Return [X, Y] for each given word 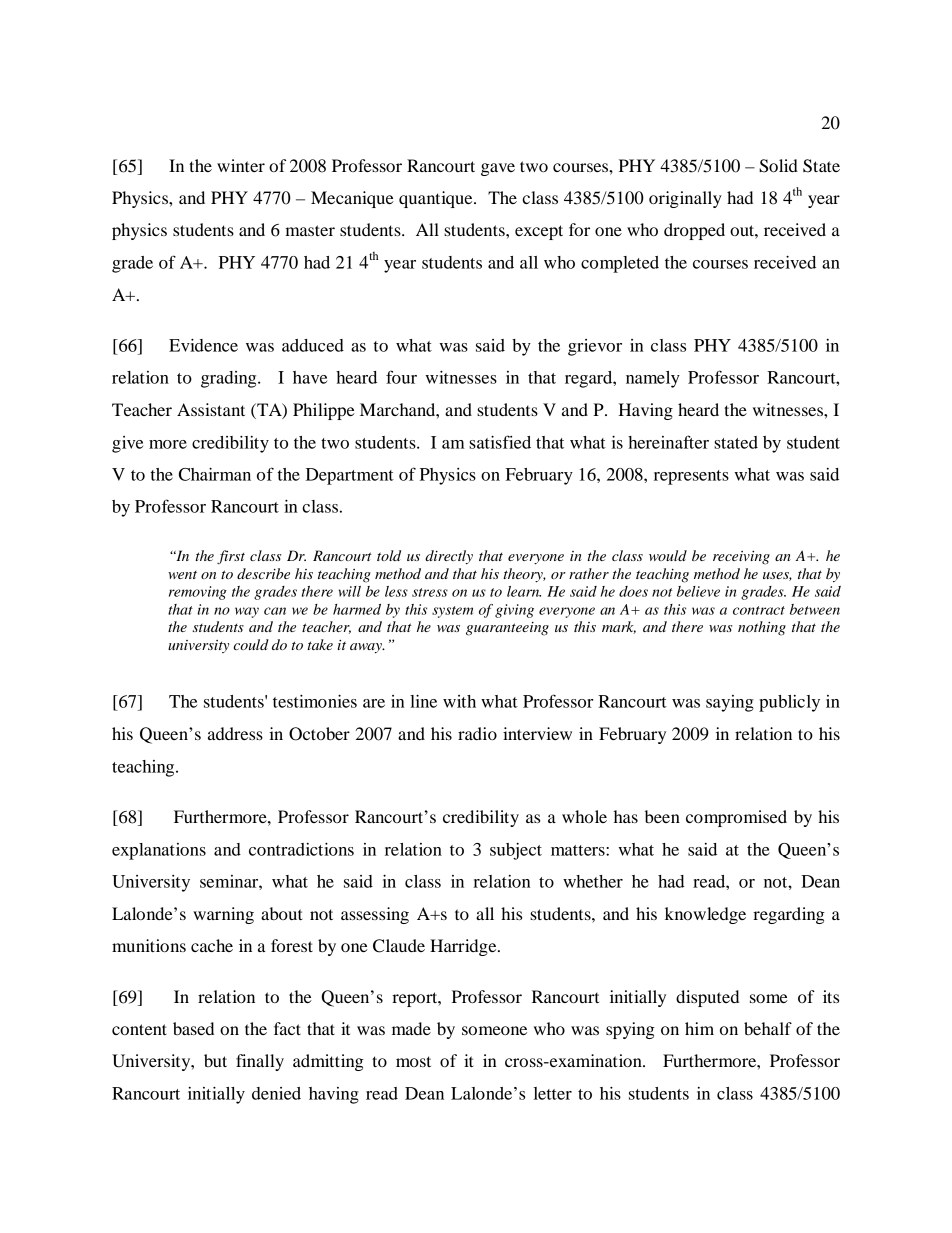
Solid [778, 166]
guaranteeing [507, 629]
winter [241, 165]
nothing [762, 628]
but [215, 1060]
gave [498, 169]
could [251, 644]
